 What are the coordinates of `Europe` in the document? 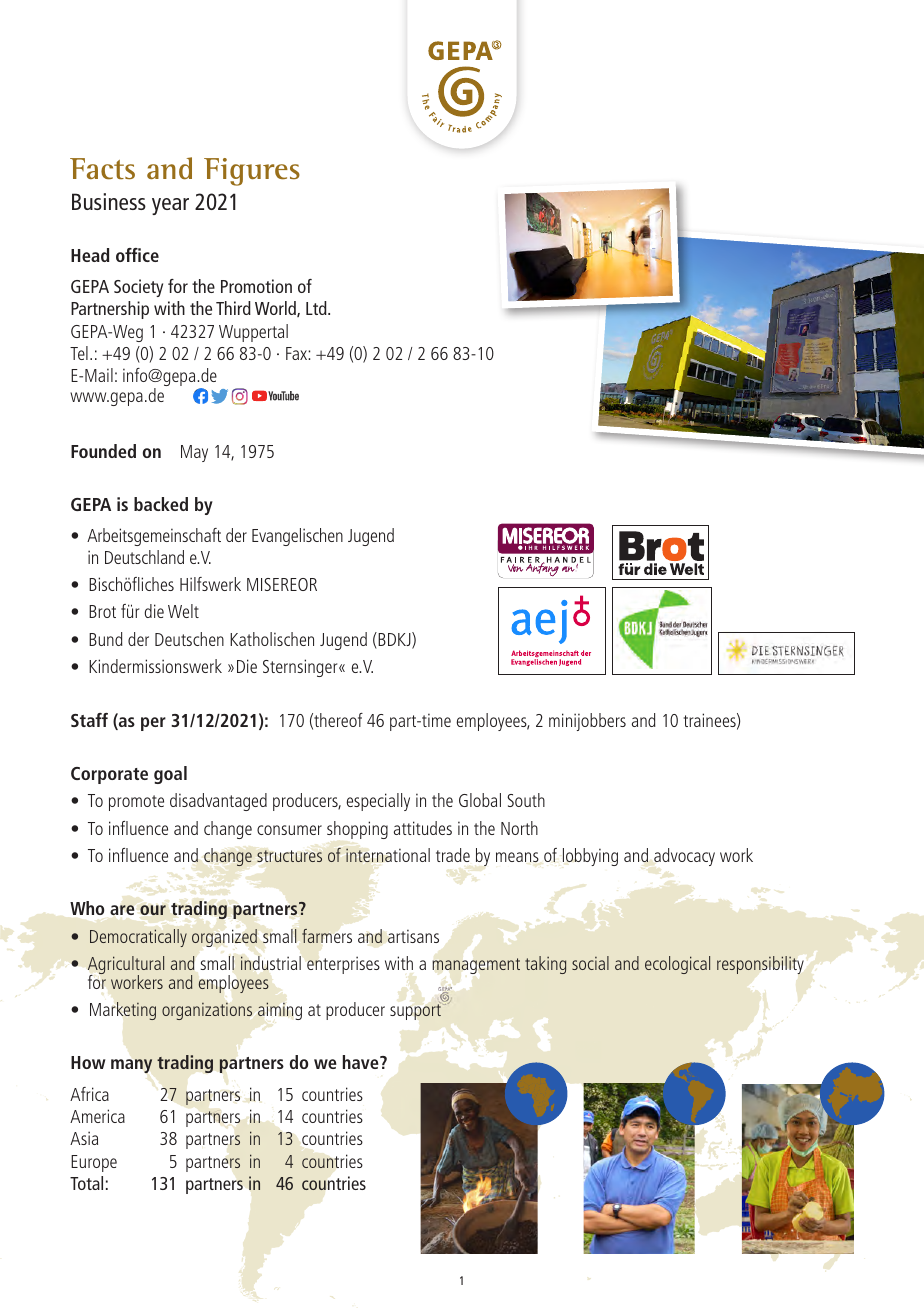 It's located at (94, 1163).
